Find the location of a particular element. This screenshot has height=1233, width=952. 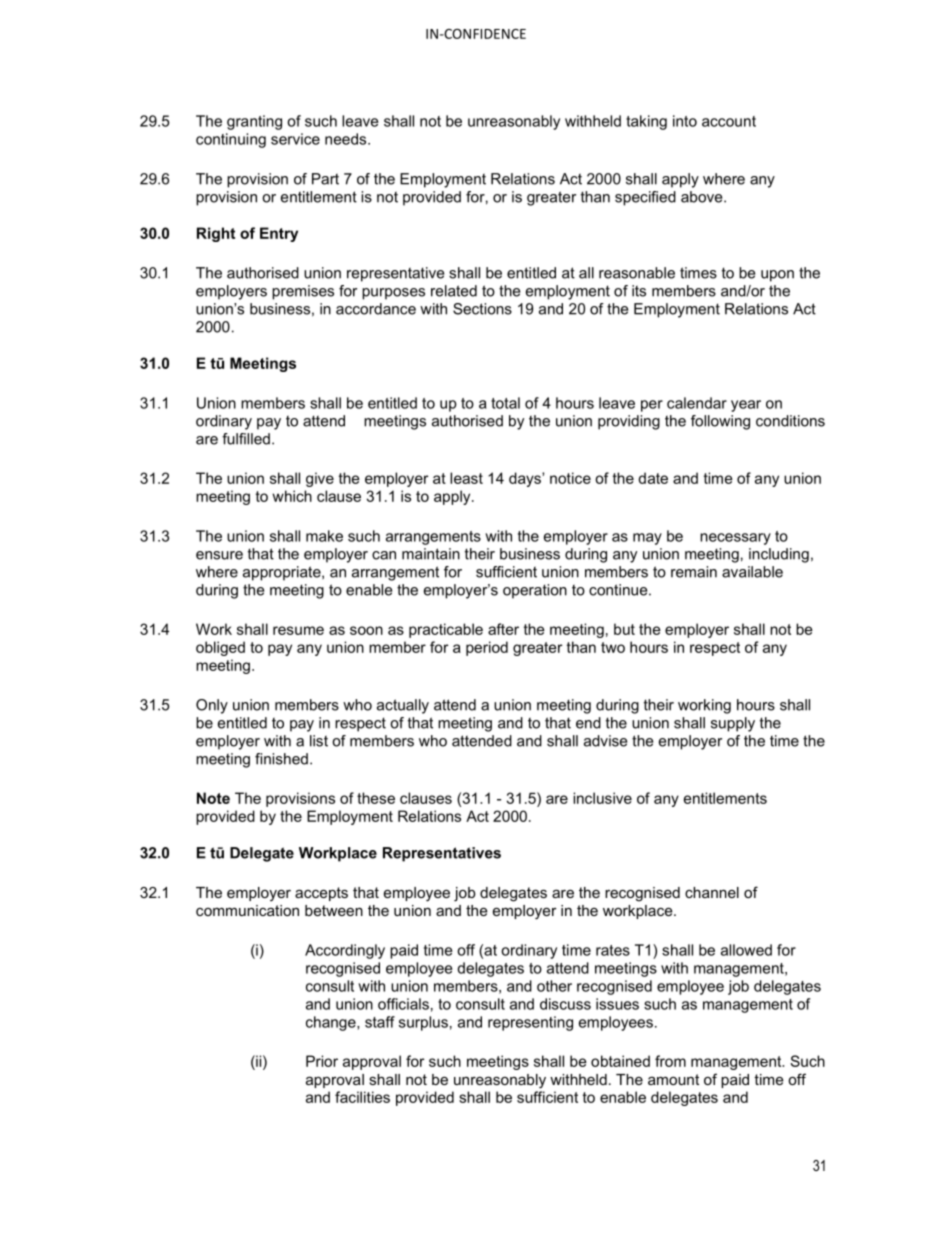

account is located at coordinates (729, 121).
